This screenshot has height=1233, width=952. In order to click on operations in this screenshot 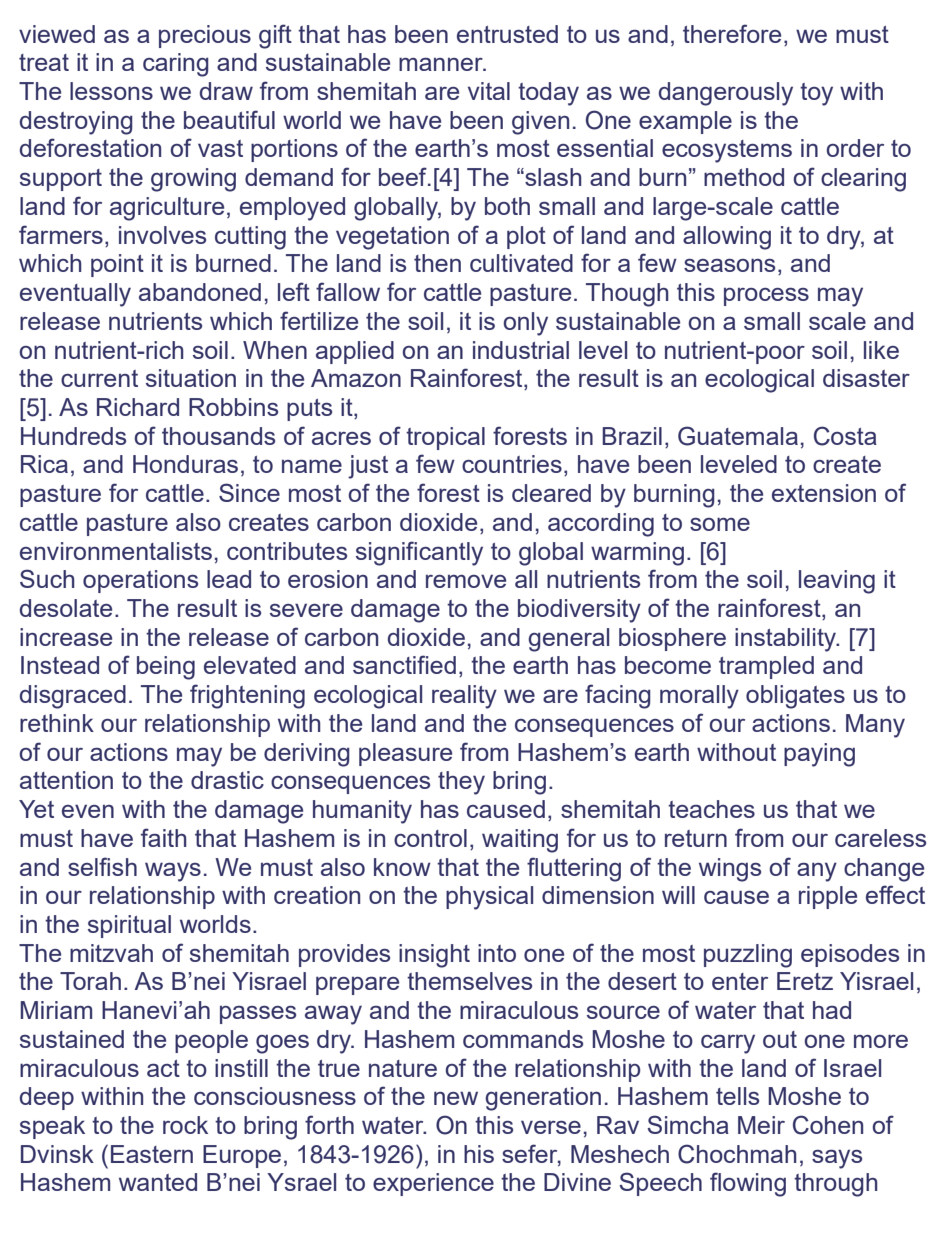, I will do `click(140, 581)`.
